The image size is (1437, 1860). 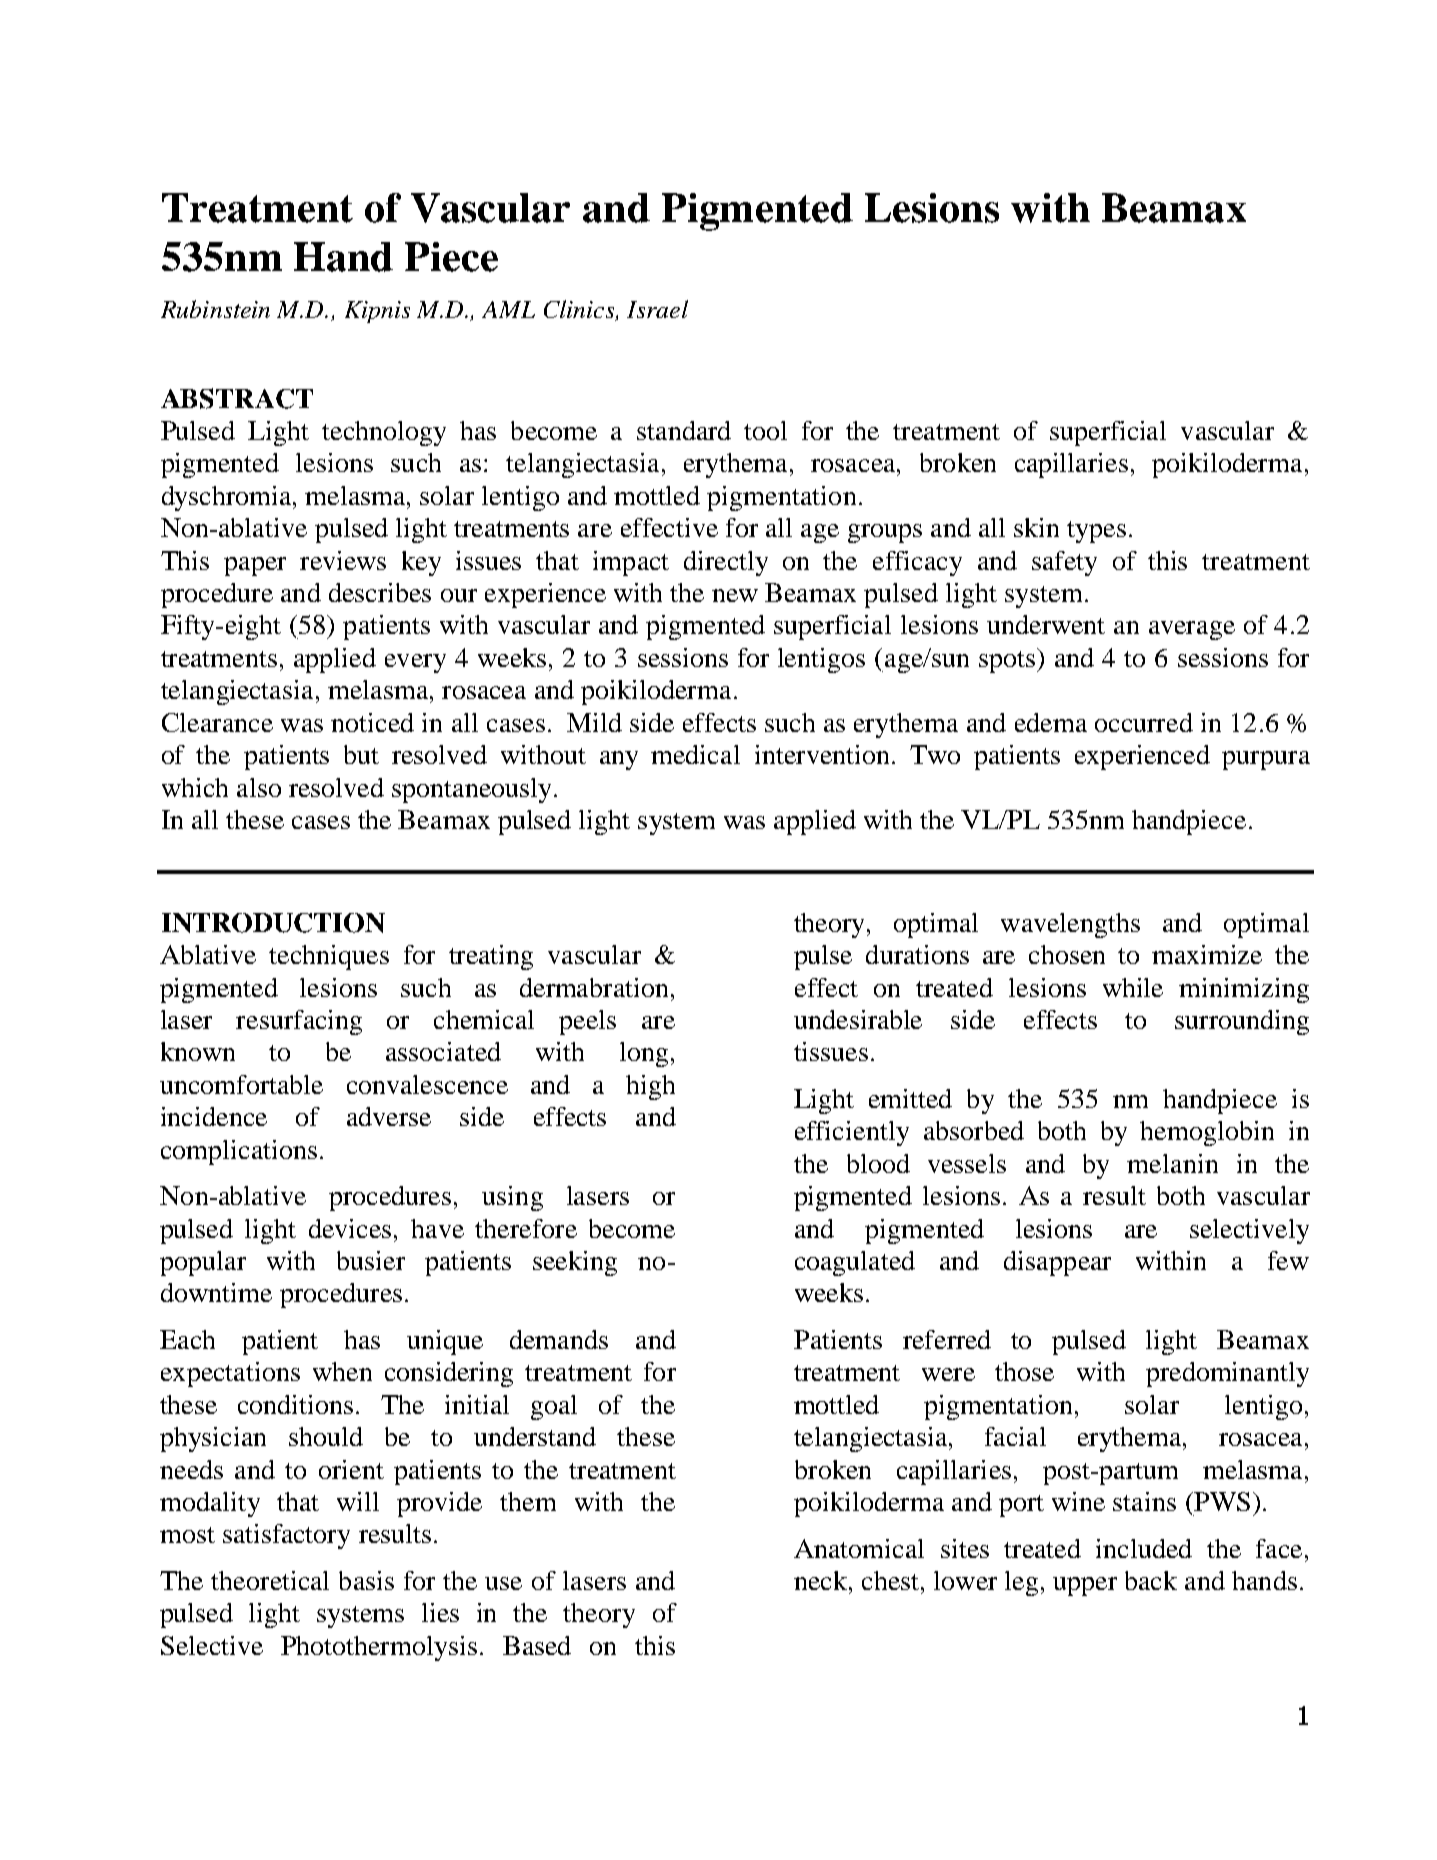 What do you see at coordinates (1151, 1580) in the image?
I see `back` at bounding box center [1151, 1580].
